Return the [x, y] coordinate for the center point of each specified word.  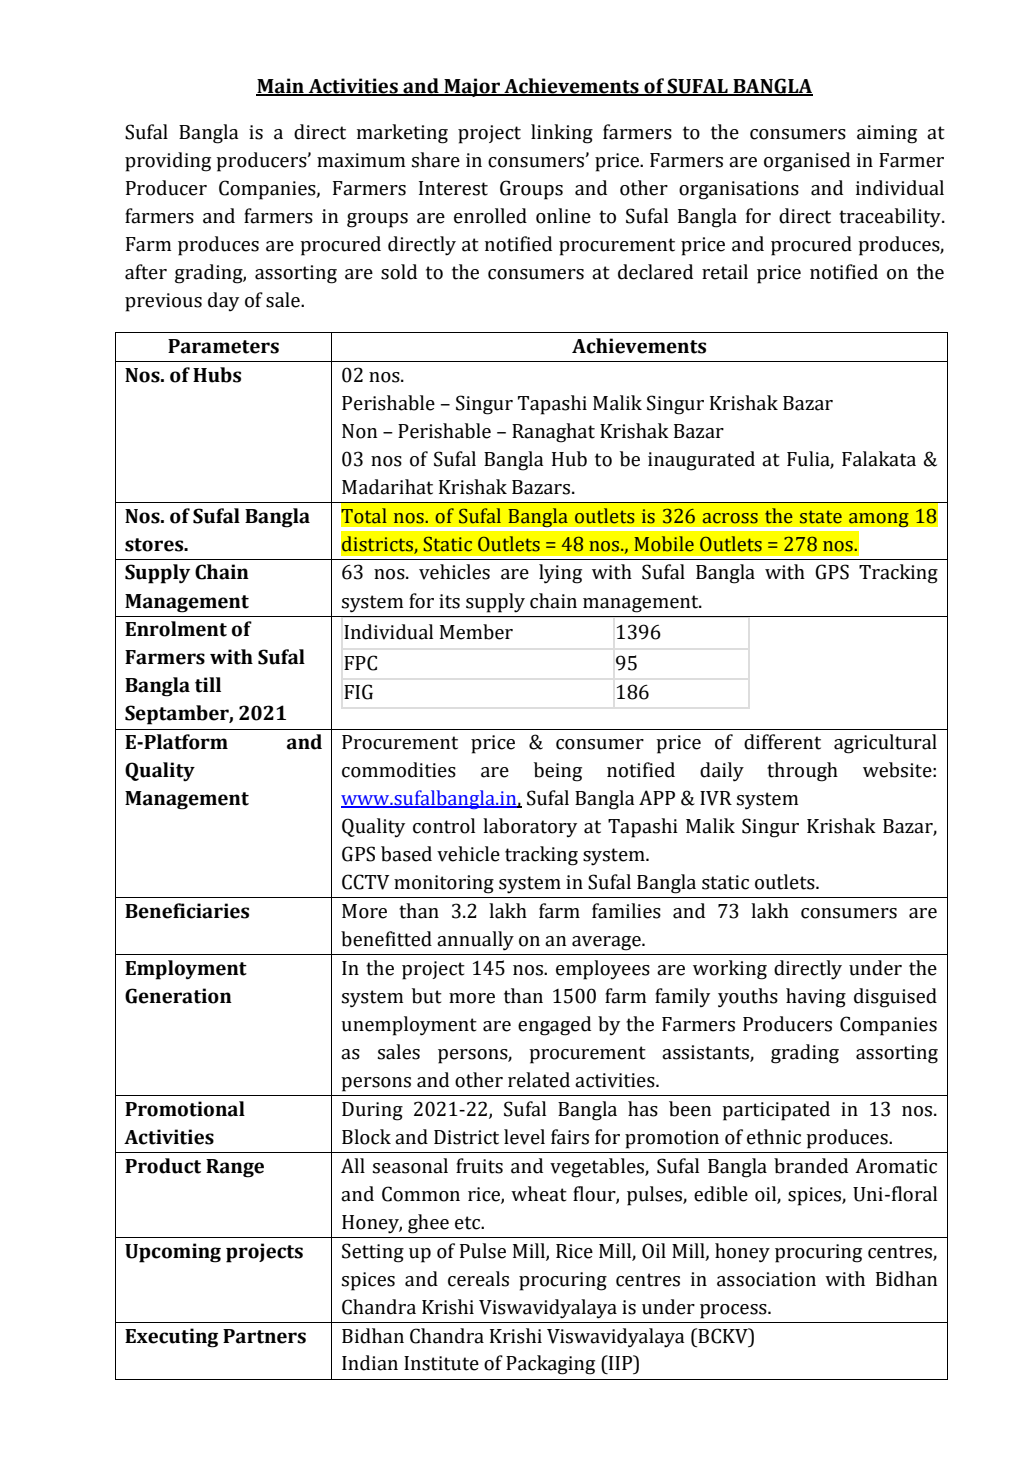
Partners [264, 1336]
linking [562, 134]
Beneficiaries [187, 911]
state [821, 517]
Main [281, 87]
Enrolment [176, 629]
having [816, 998]
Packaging [550, 1365]
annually [475, 941]
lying [560, 574]
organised [807, 162]
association [766, 1279]
